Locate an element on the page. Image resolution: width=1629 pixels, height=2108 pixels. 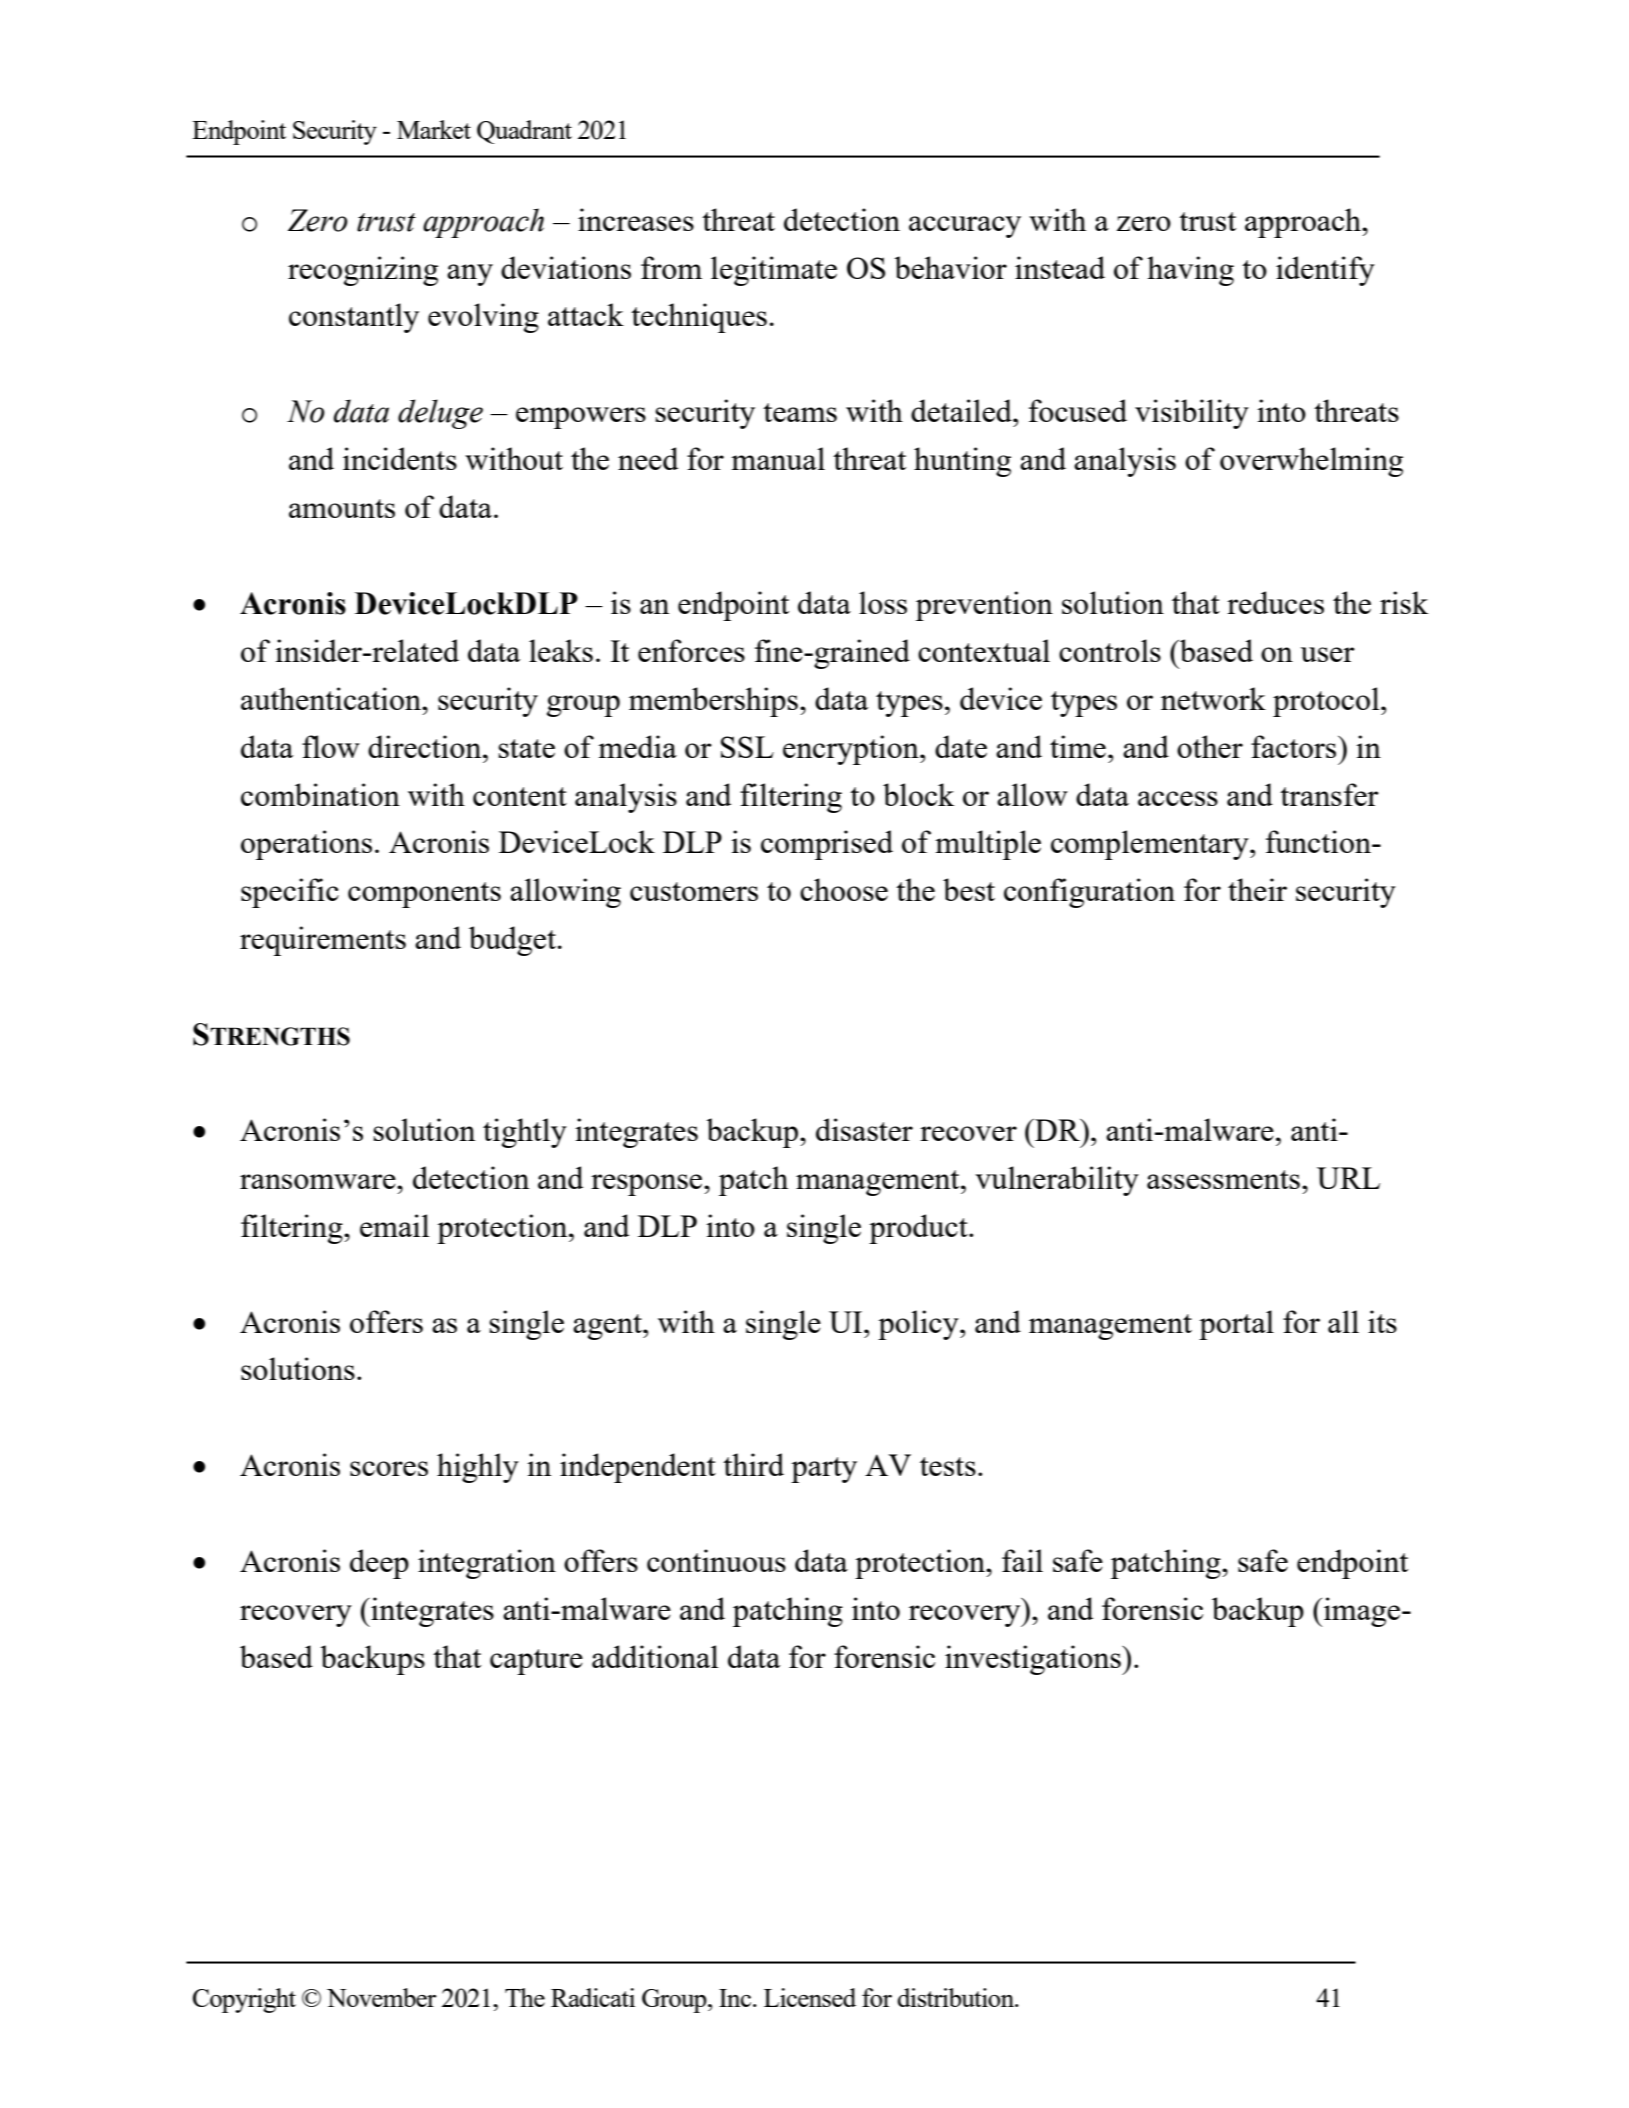
identify is located at coordinates (1325, 271).
